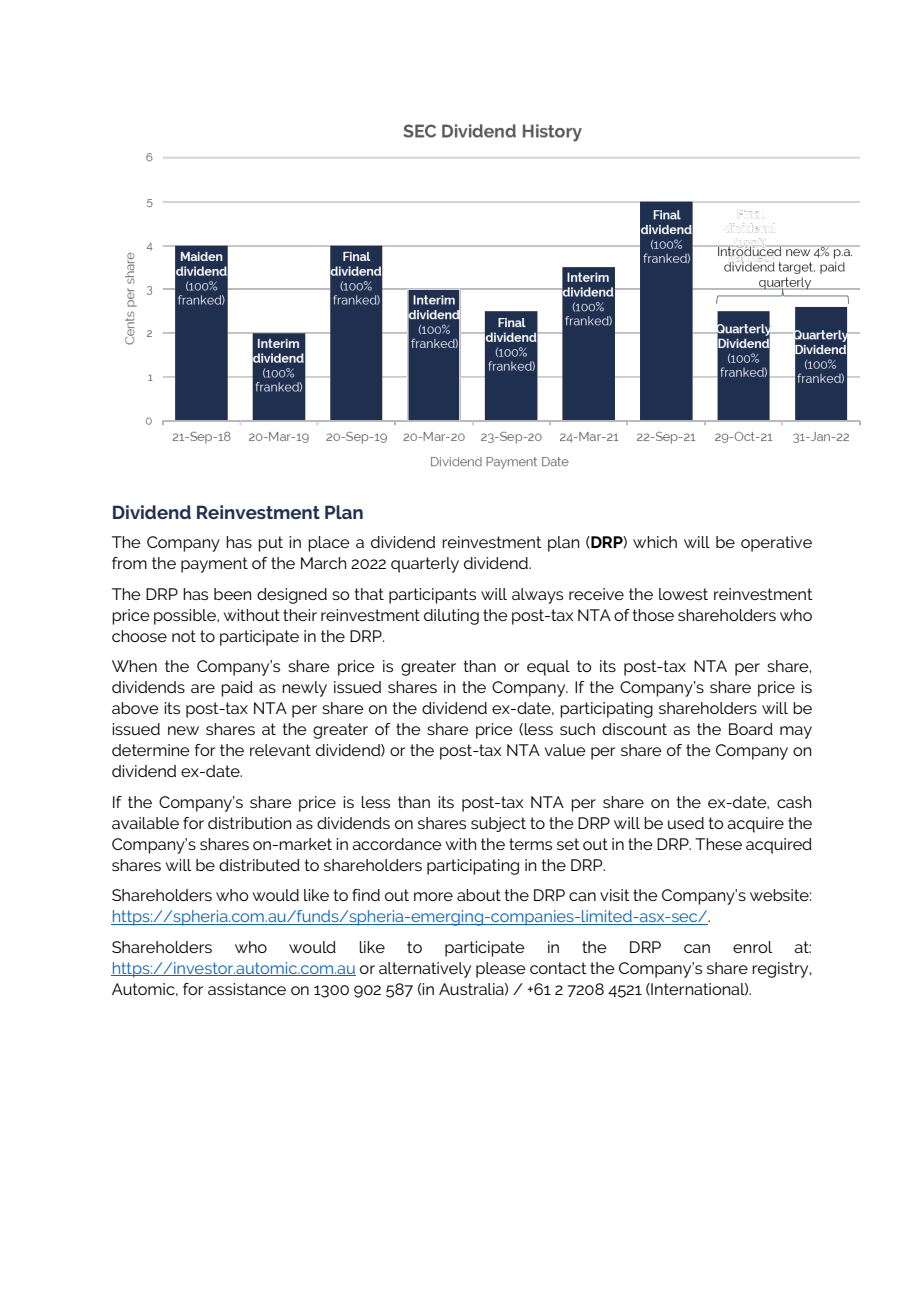 This document has height=1308, width=924. What do you see at coordinates (565, 750) in the document?
I see `value` at bounding box center [565, 750].
